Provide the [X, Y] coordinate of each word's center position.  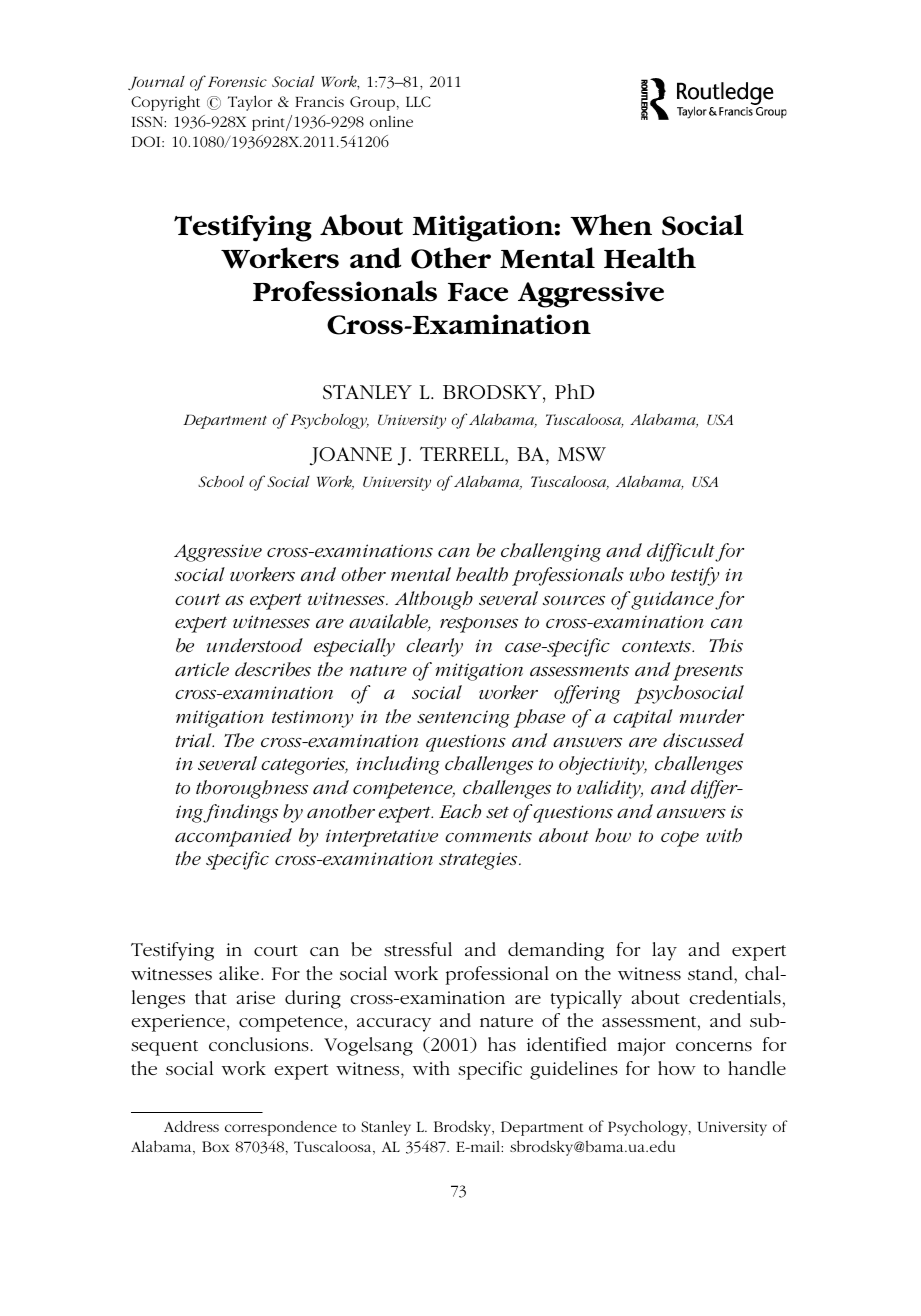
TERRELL [463, 454]
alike [240, 973]
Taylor [250, 103]
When [611, 225]
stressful [418, 949]
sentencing [463, 719]
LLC [418, 101]
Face [478, 292]
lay [664, 951]
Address [191, 1126]
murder [711, 716]
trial [195, 740]
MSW [582, 454]
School [221, 481]
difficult [681, 552]
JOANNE [351, 456]
